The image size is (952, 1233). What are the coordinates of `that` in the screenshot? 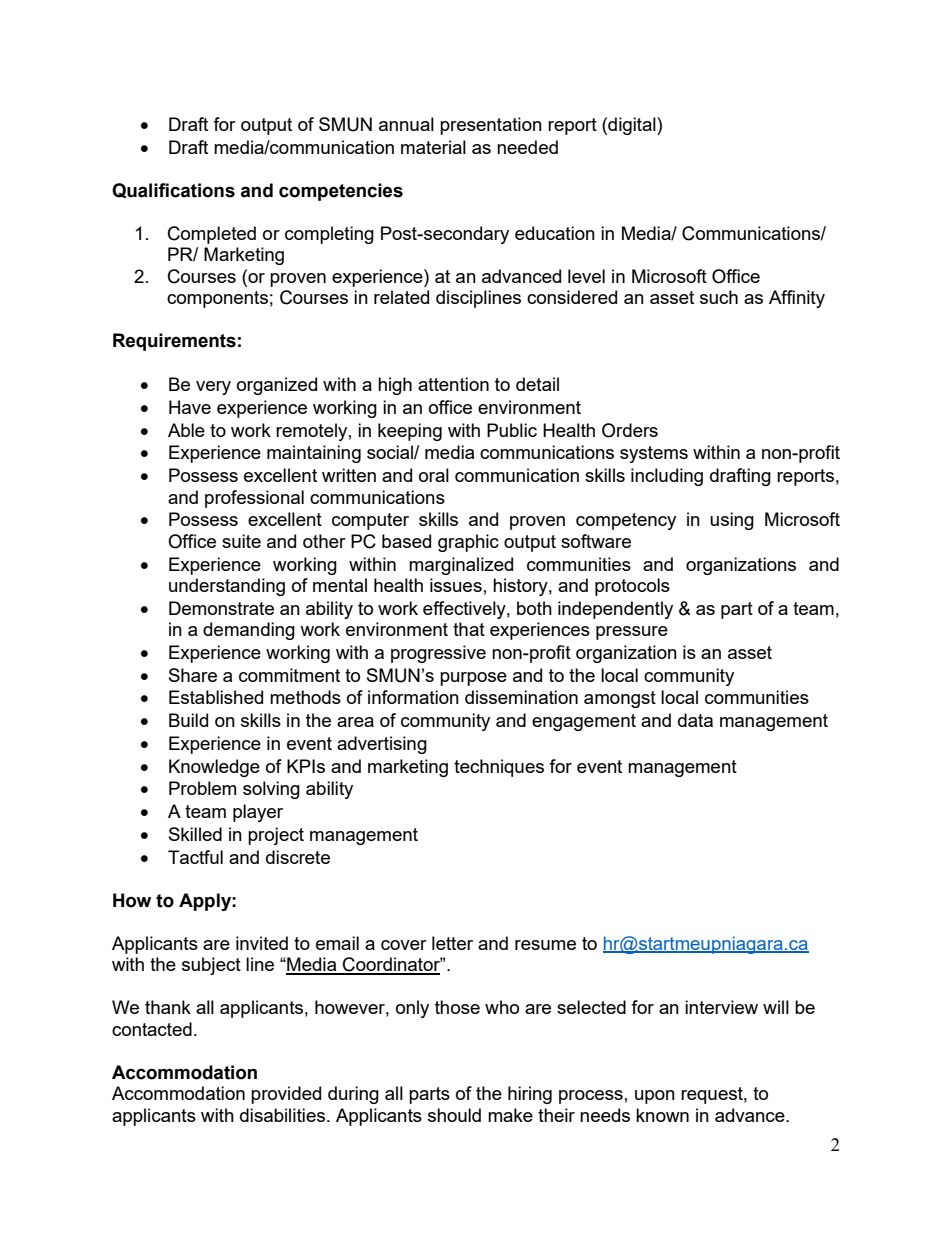 It's located at (469, 629).
